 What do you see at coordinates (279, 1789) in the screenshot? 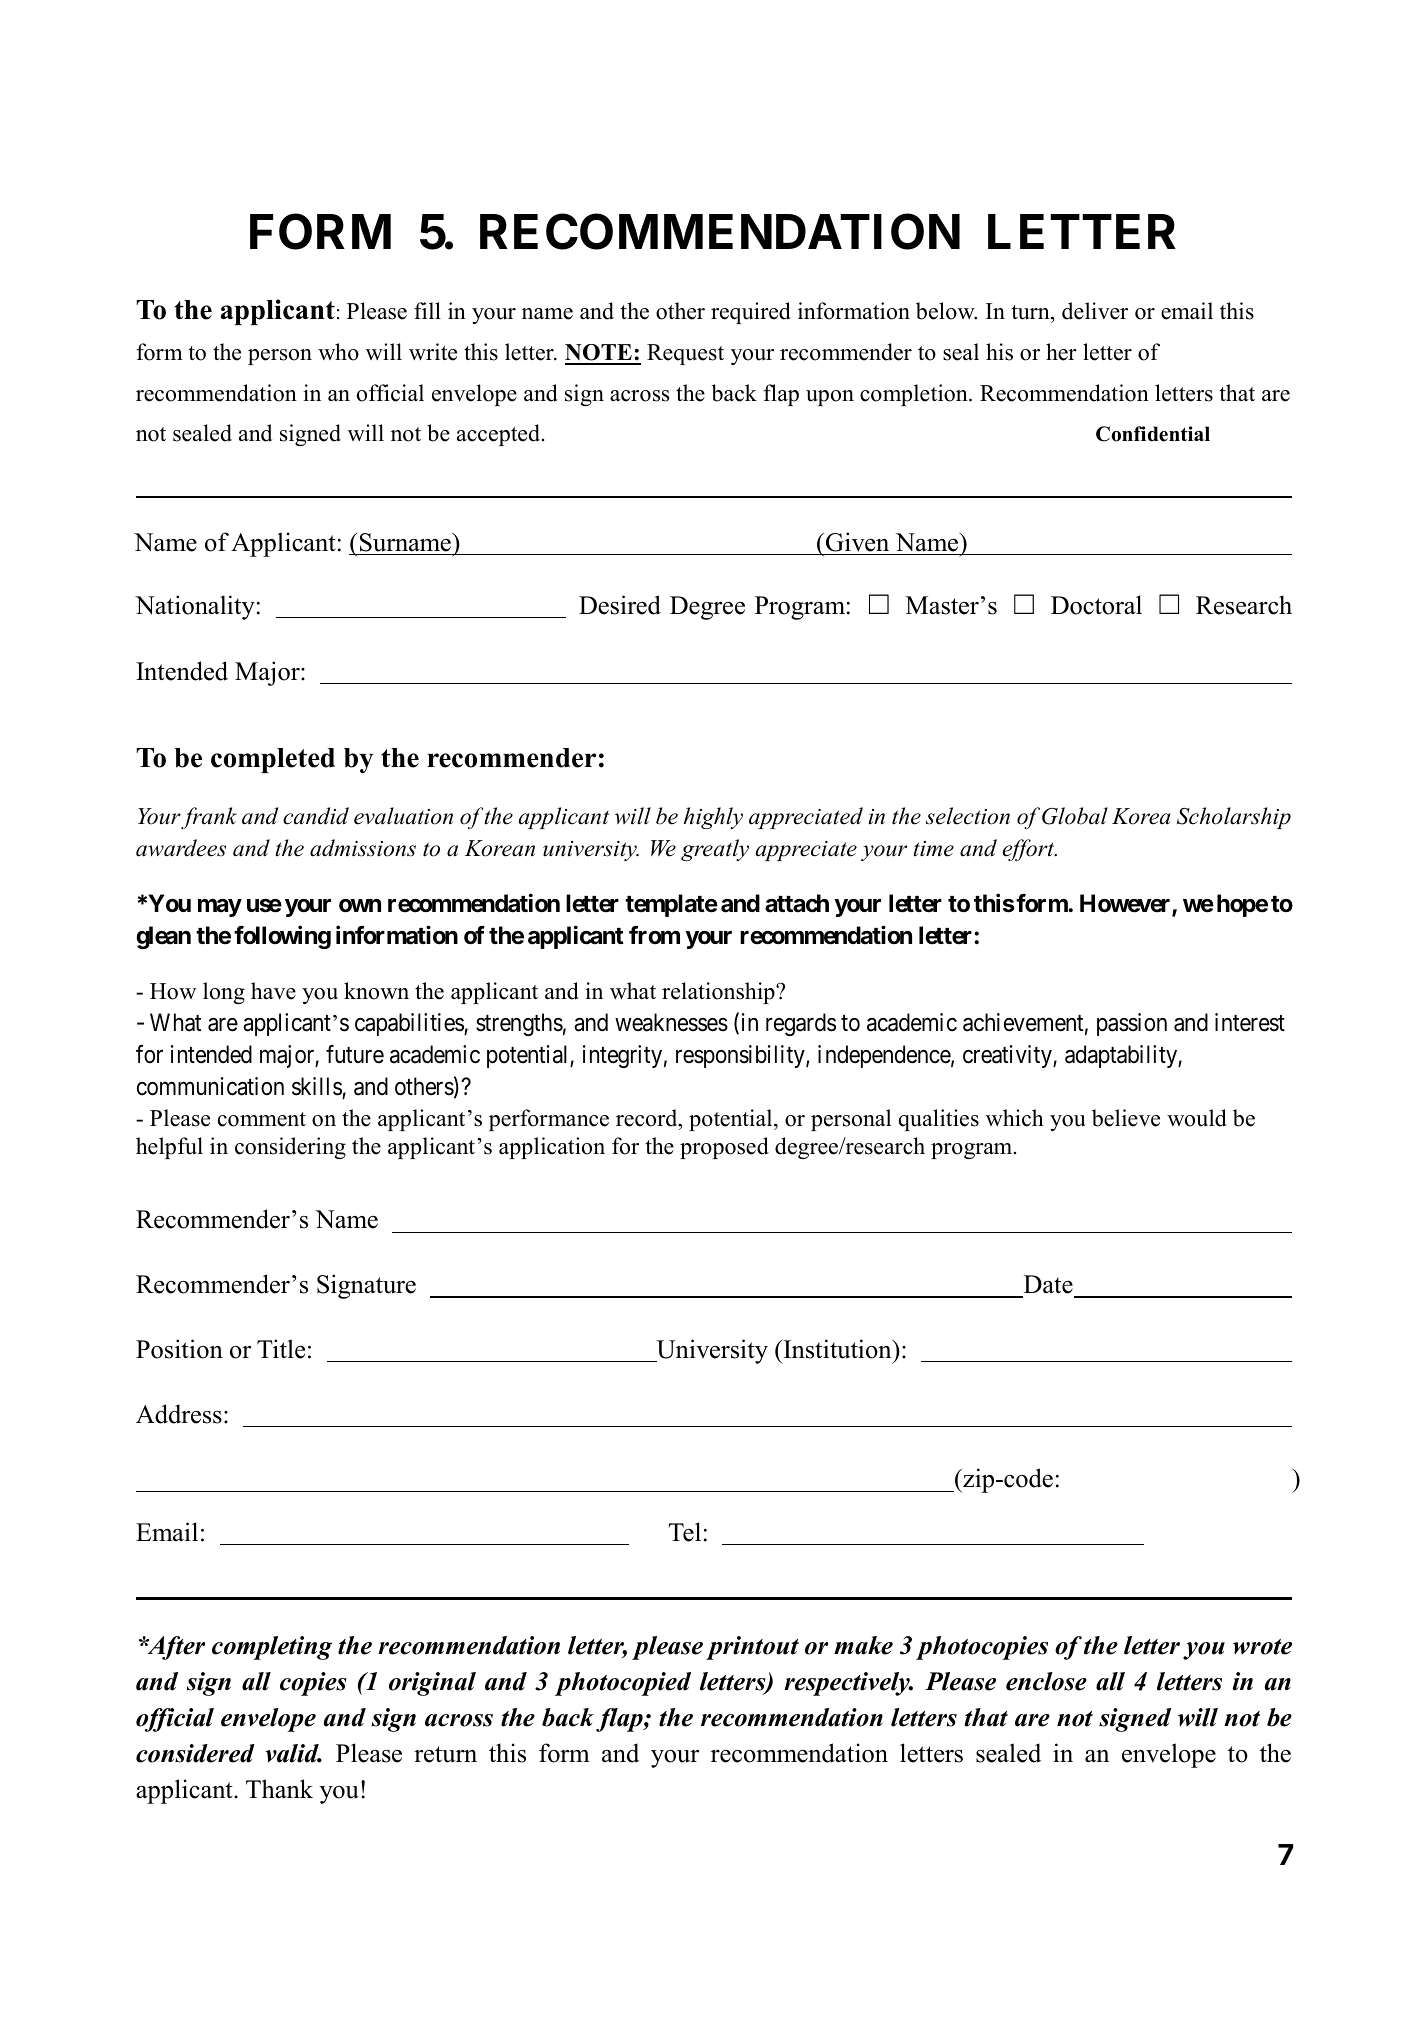
I see `Thank` at bounding box center [279, 1789].
